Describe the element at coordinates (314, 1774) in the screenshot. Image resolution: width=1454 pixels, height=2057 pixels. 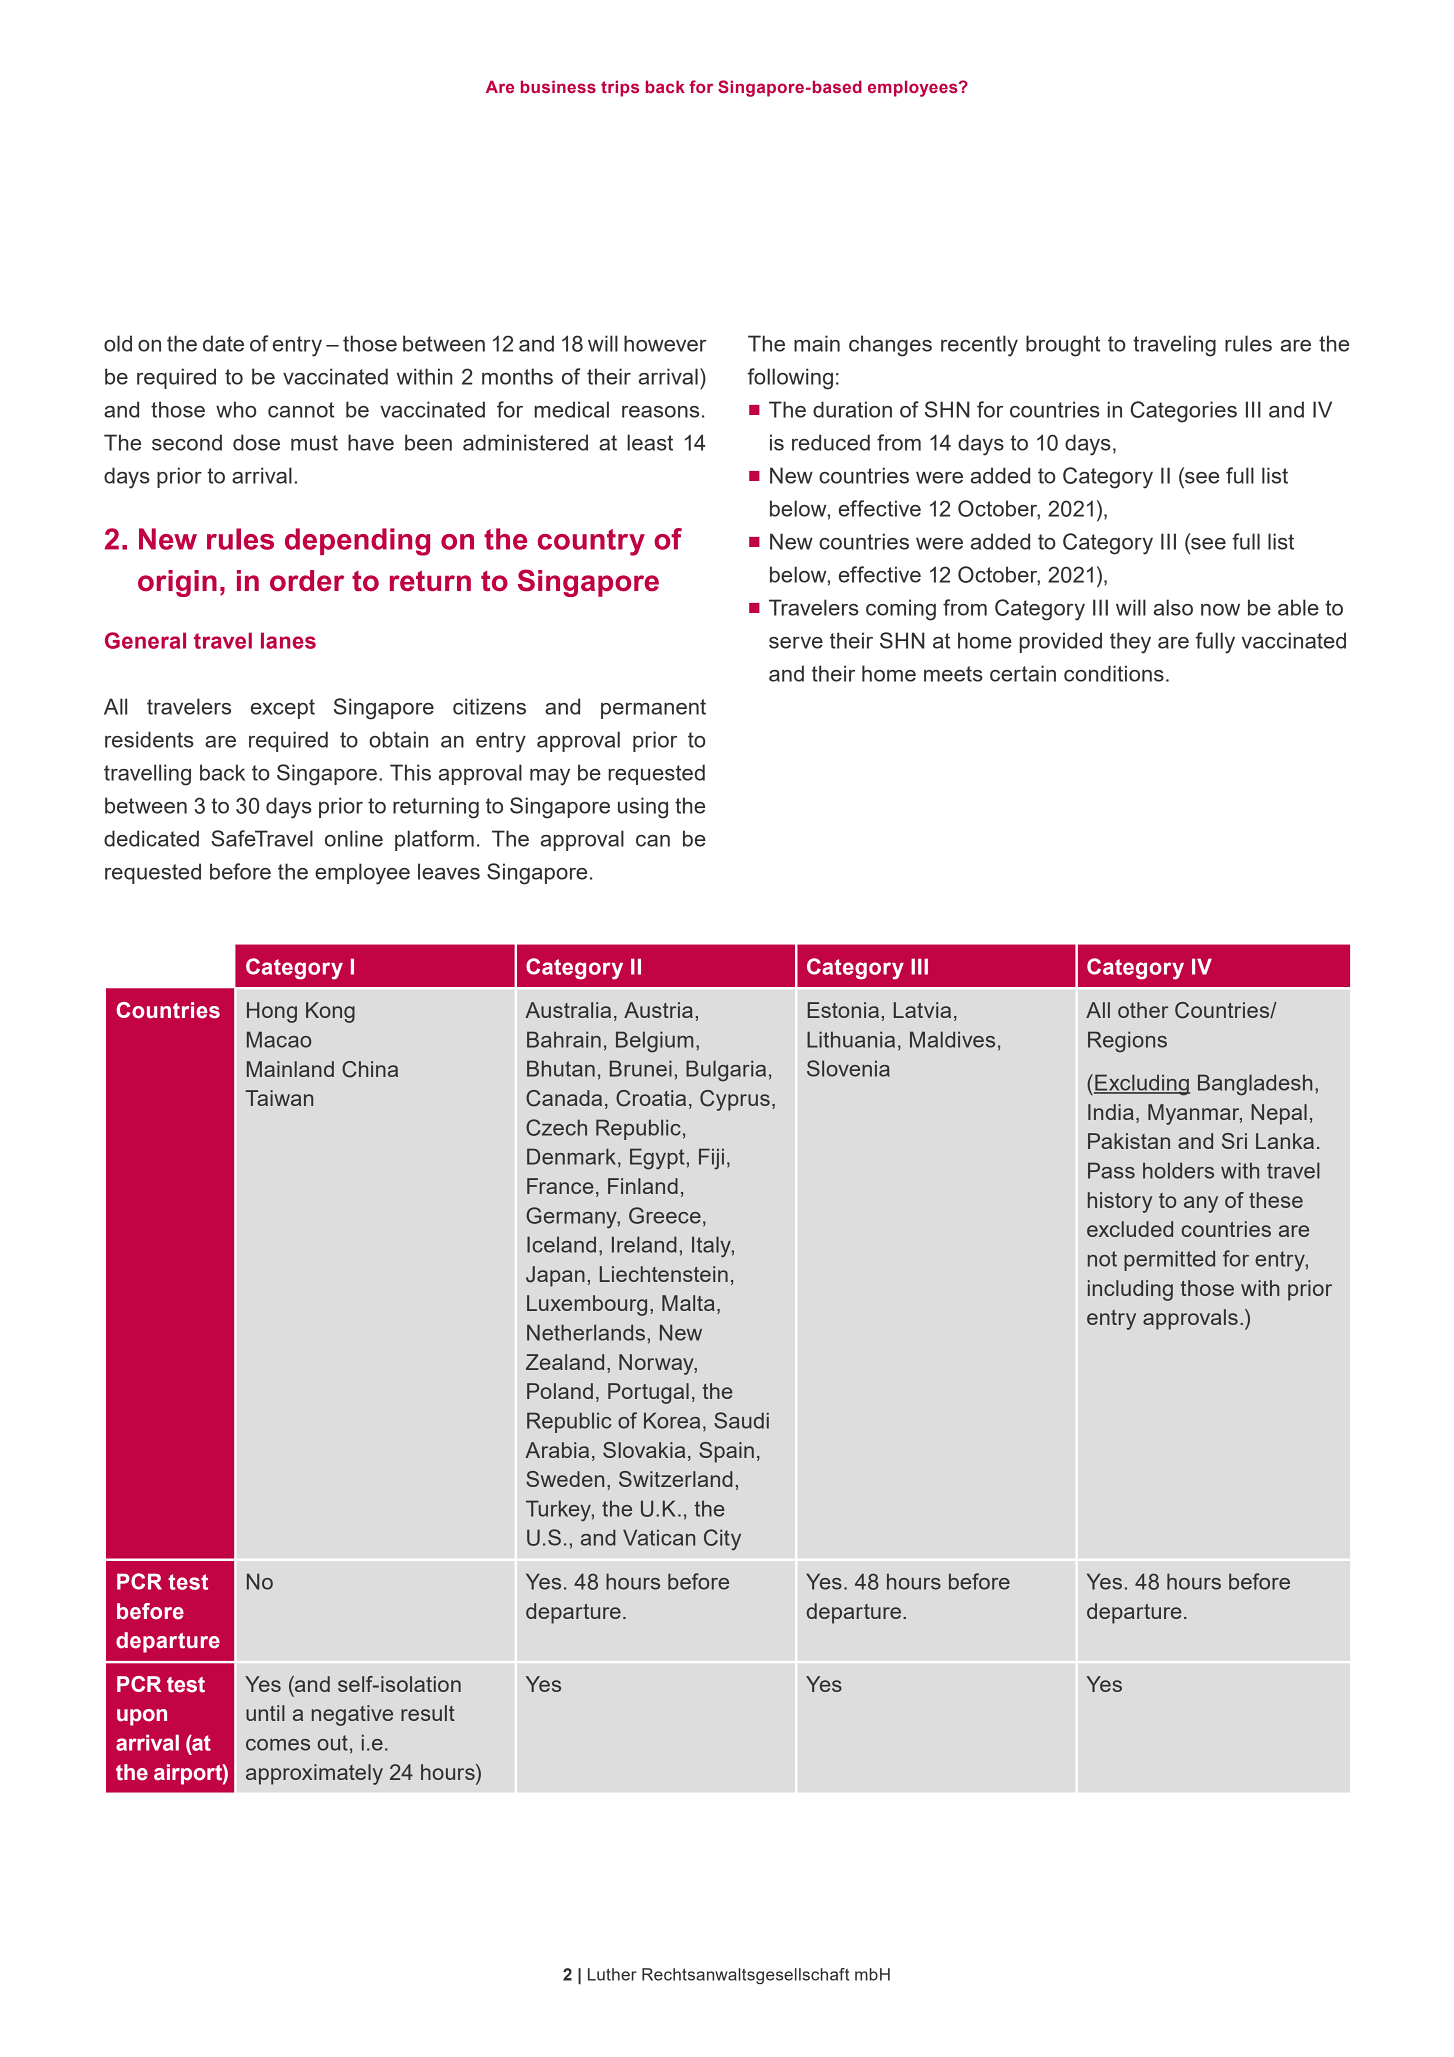
I see `approximately` at that location.
